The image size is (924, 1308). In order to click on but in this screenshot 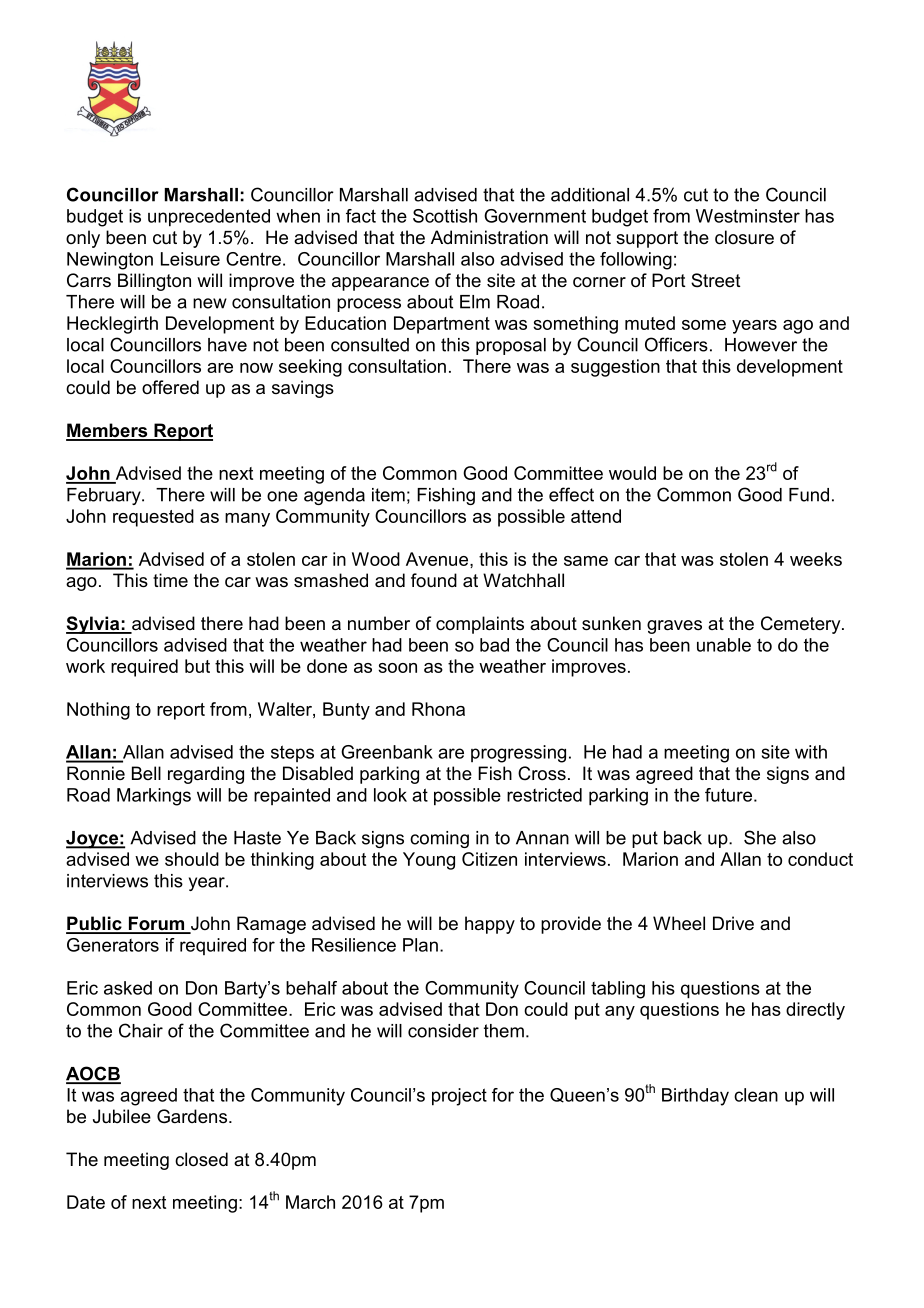, I will do `click(197, 666)`.
